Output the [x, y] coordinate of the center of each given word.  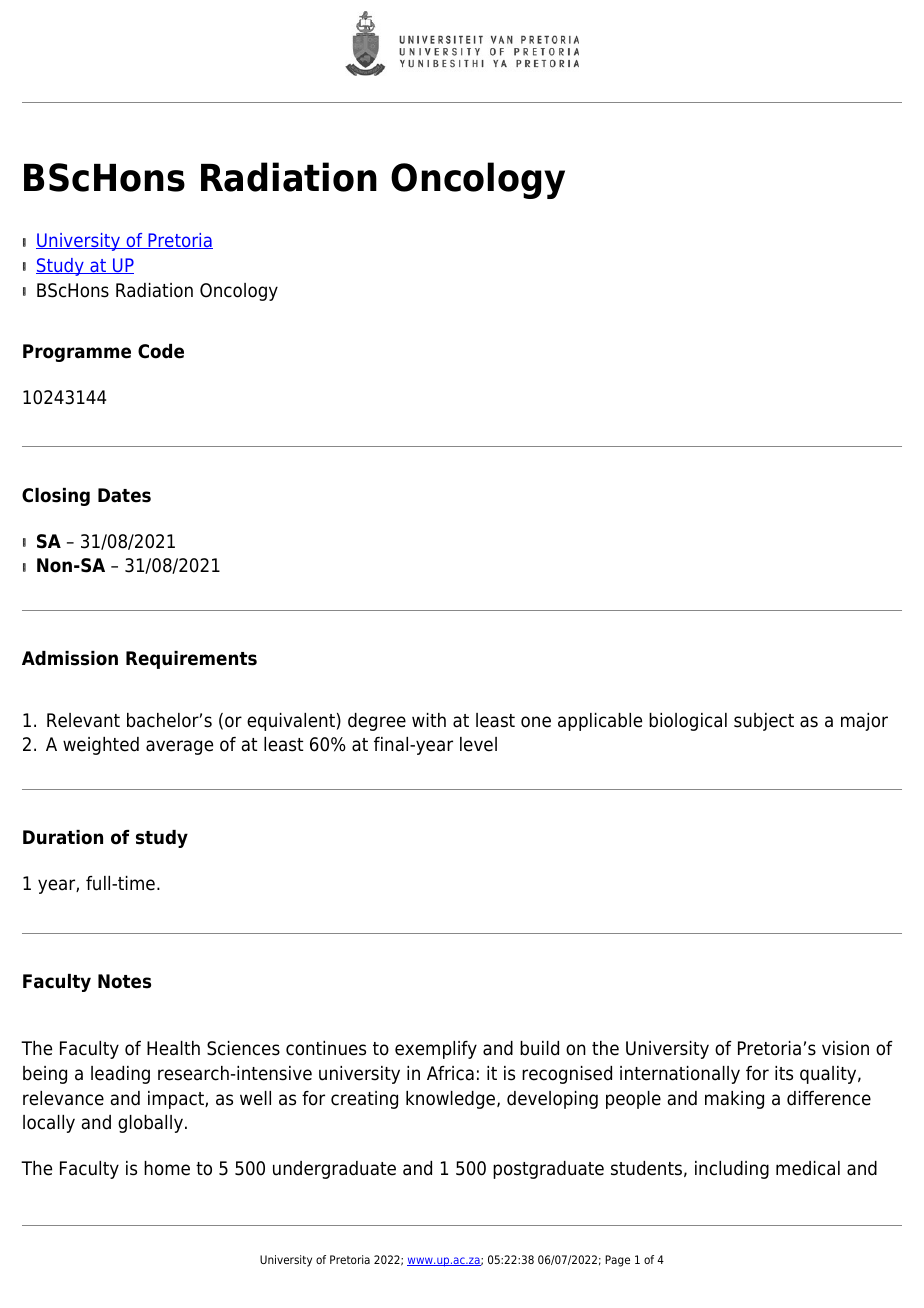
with [429, 720]
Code [161, 351]
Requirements [191, 660]
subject [764, 722]
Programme [77, 353]
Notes [124, 981]
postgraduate [548, 1170]
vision [845, 1048]
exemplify [436, 1050]
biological [688, 722]
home [167, 1168]
